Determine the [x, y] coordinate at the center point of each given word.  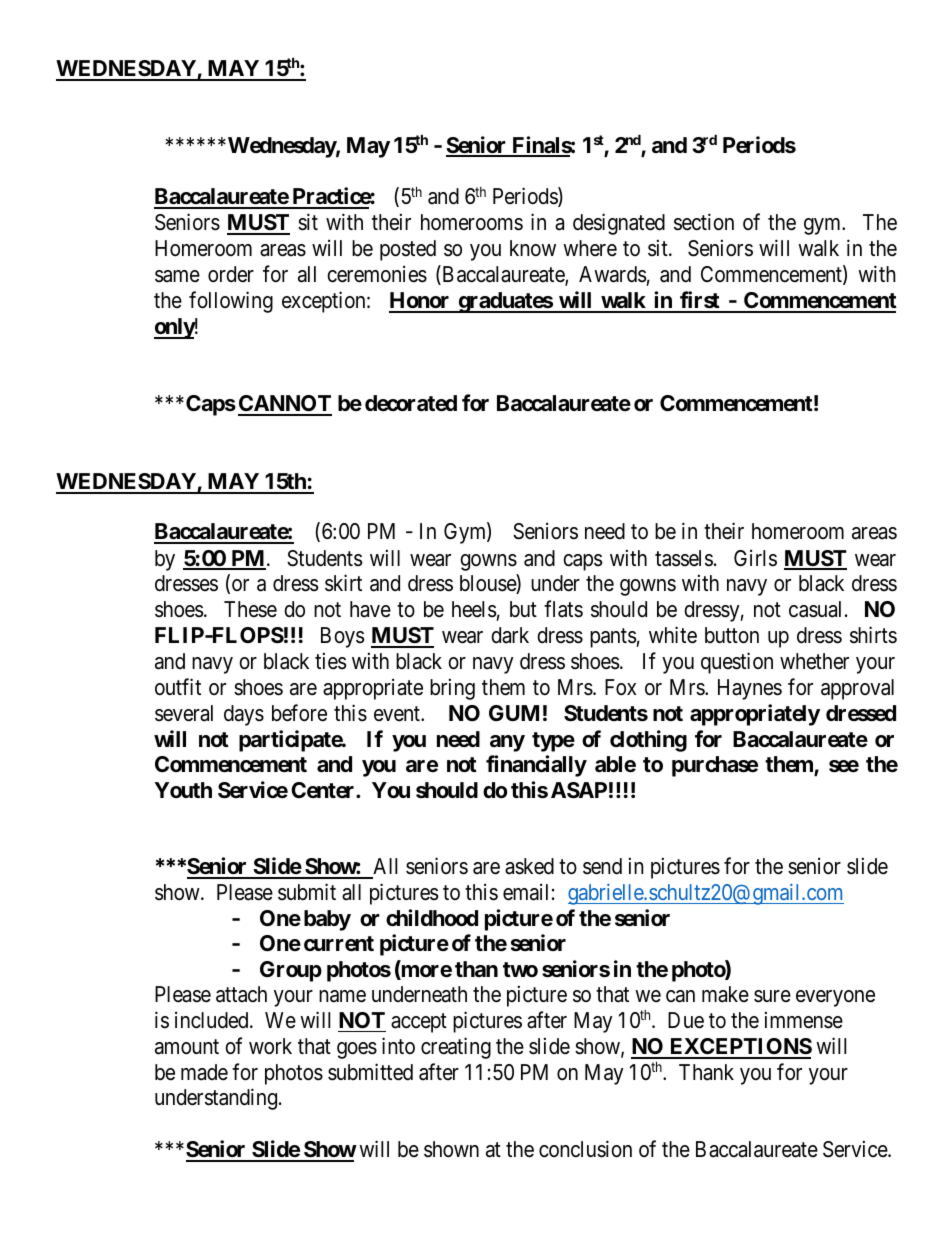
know [533, 248]
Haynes [750, 689]
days [244, 715]
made [204, 1072]
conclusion [585, 1149]
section [704, 222]
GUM [514, 713]
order [231, 274]
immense [804, 1020]
